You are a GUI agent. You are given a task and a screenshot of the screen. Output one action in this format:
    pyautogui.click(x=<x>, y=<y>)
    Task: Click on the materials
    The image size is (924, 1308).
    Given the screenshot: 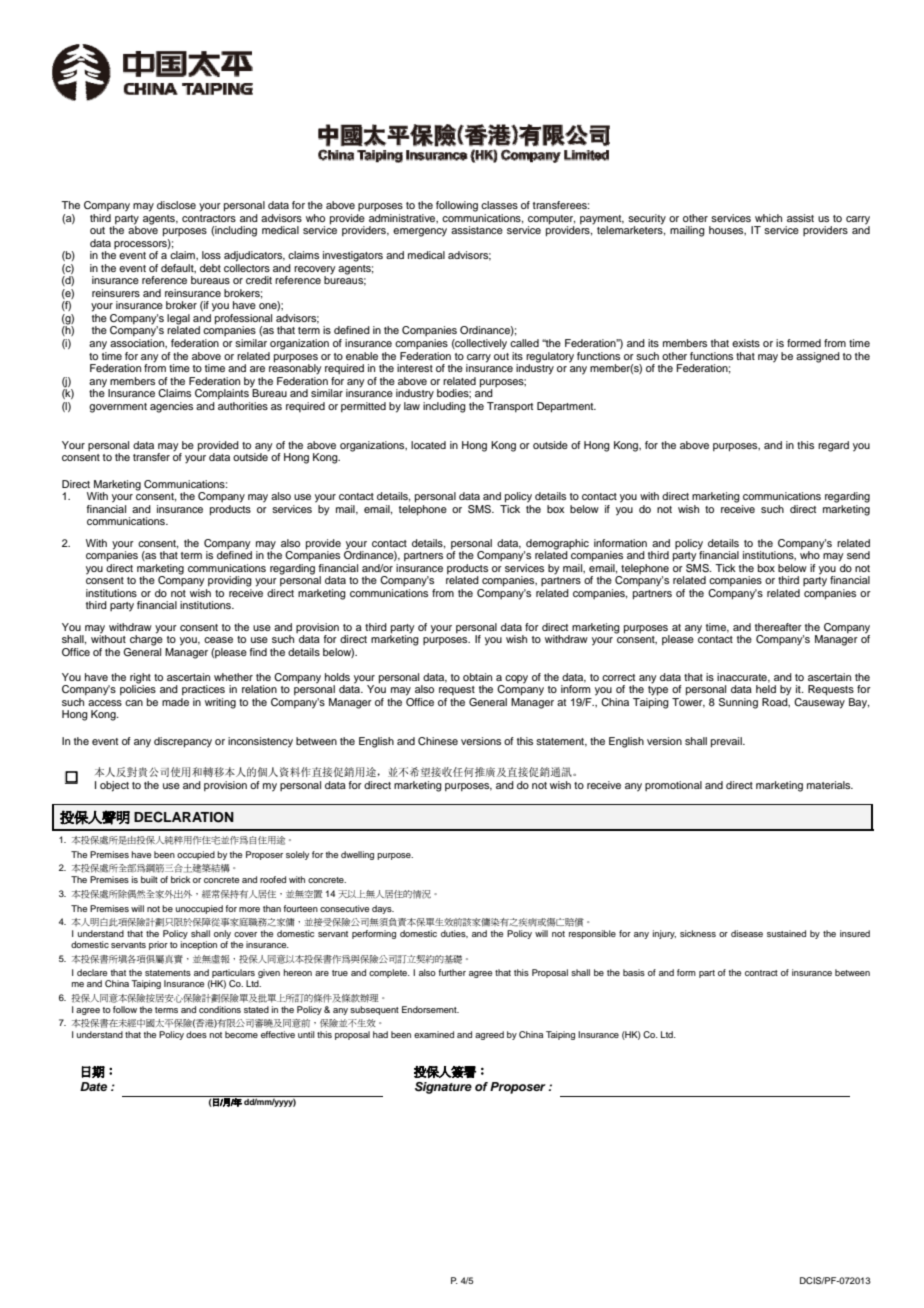 What is the action you would take?
    pyautogui.click(x=830, y=785)
